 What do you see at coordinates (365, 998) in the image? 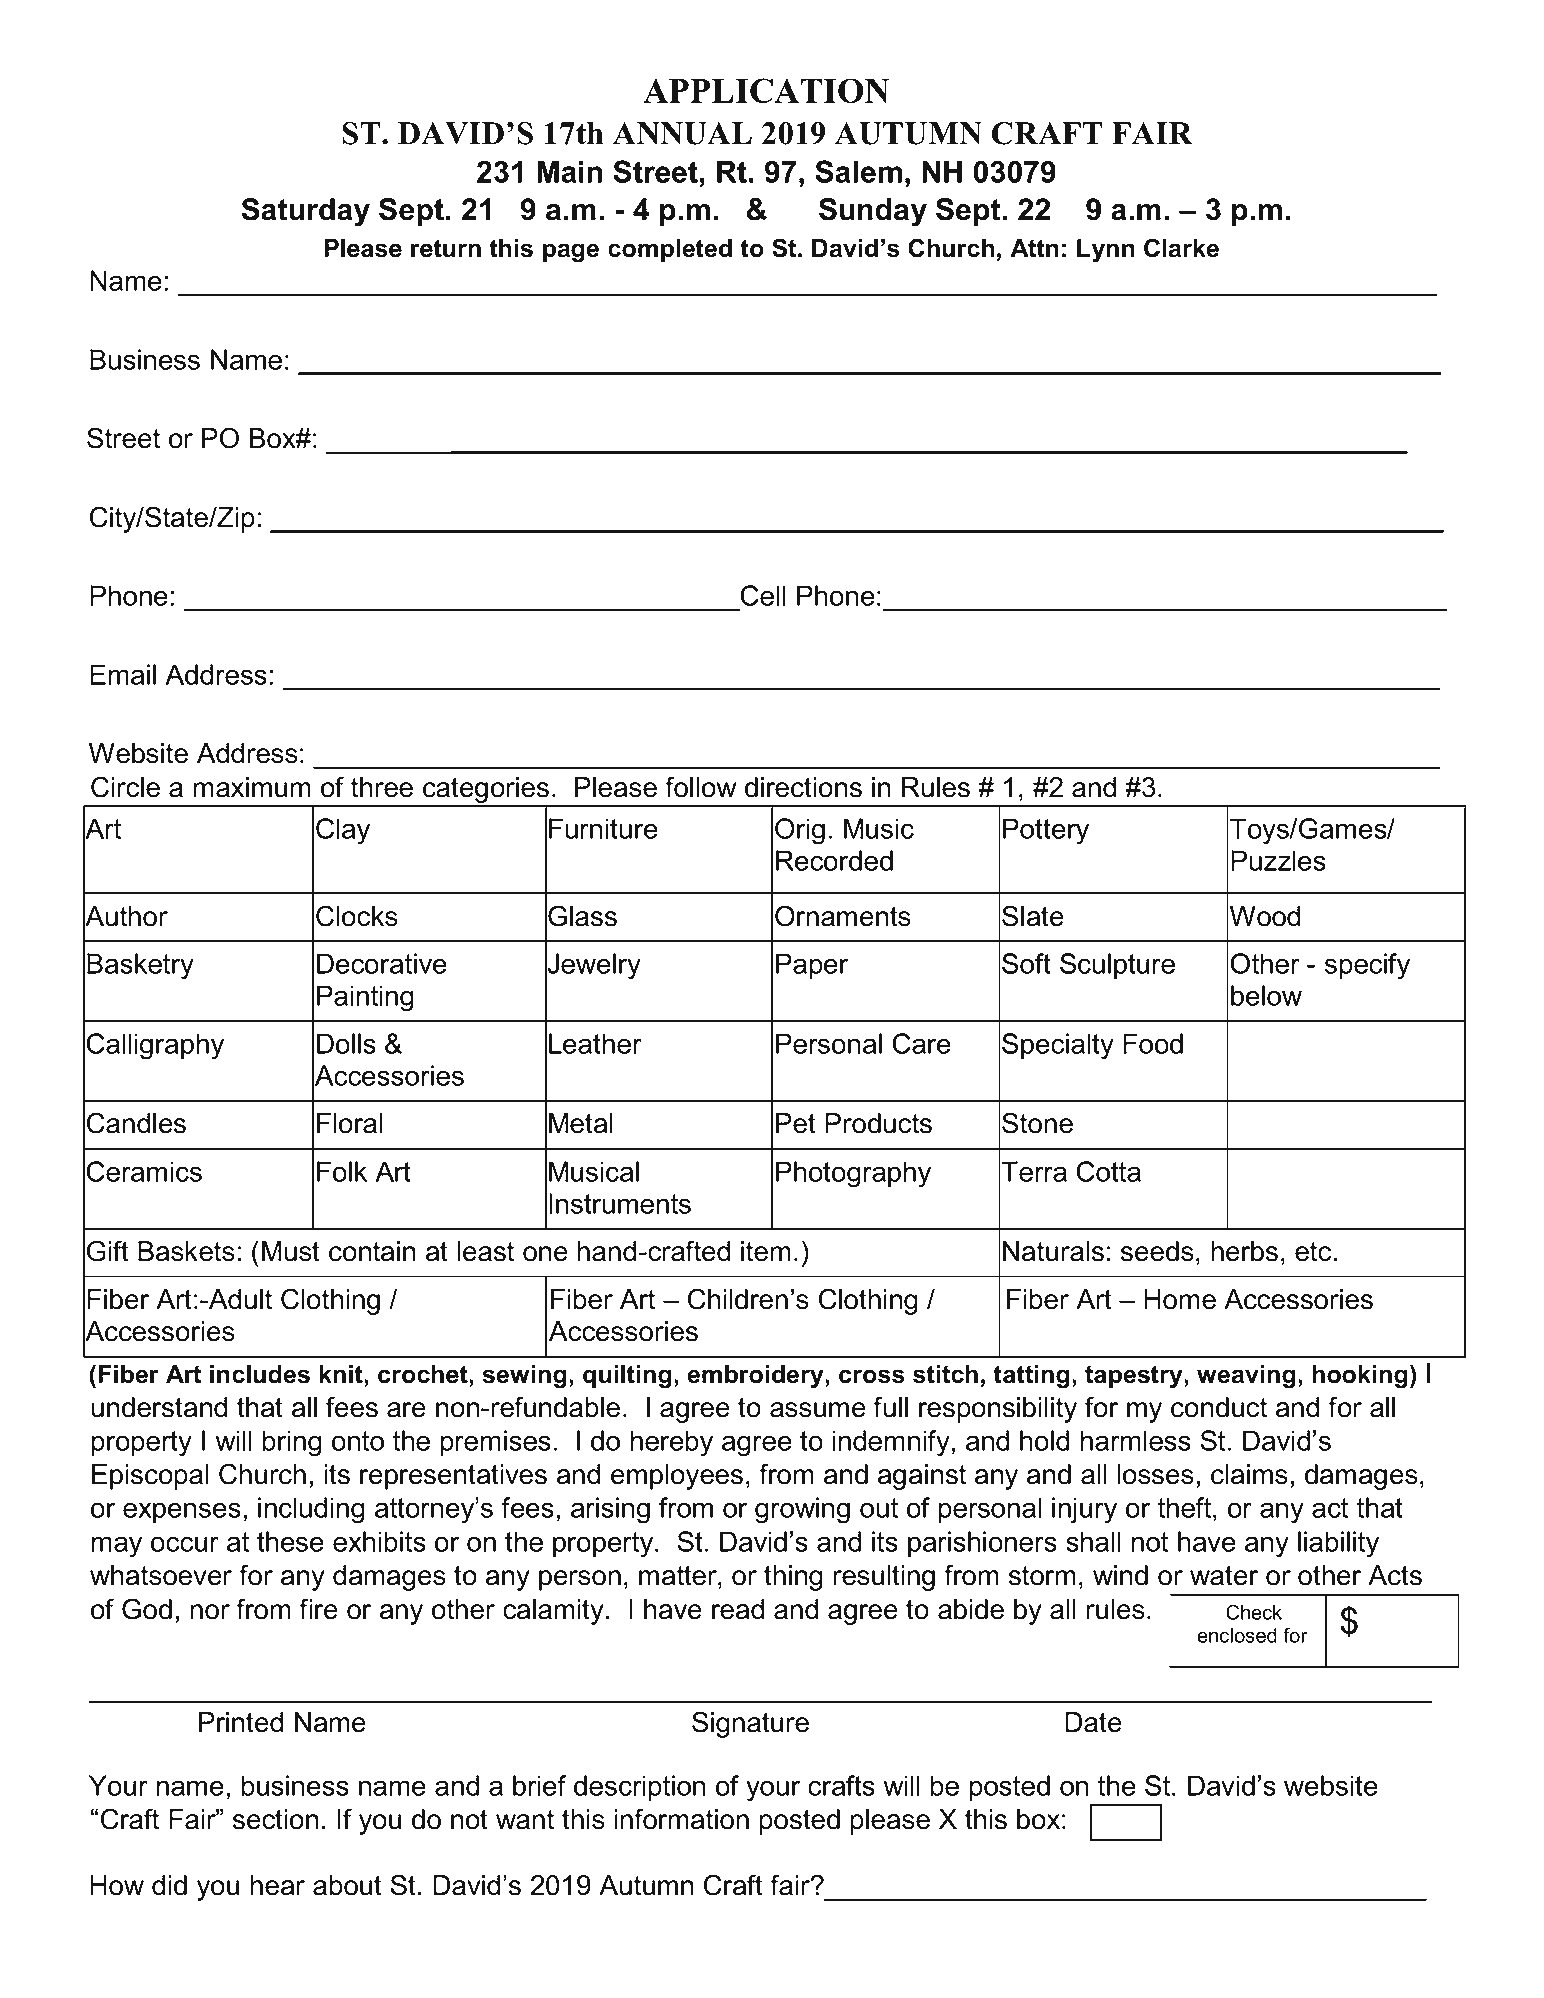
I see `Painting` at bounding box center [365, 998].
